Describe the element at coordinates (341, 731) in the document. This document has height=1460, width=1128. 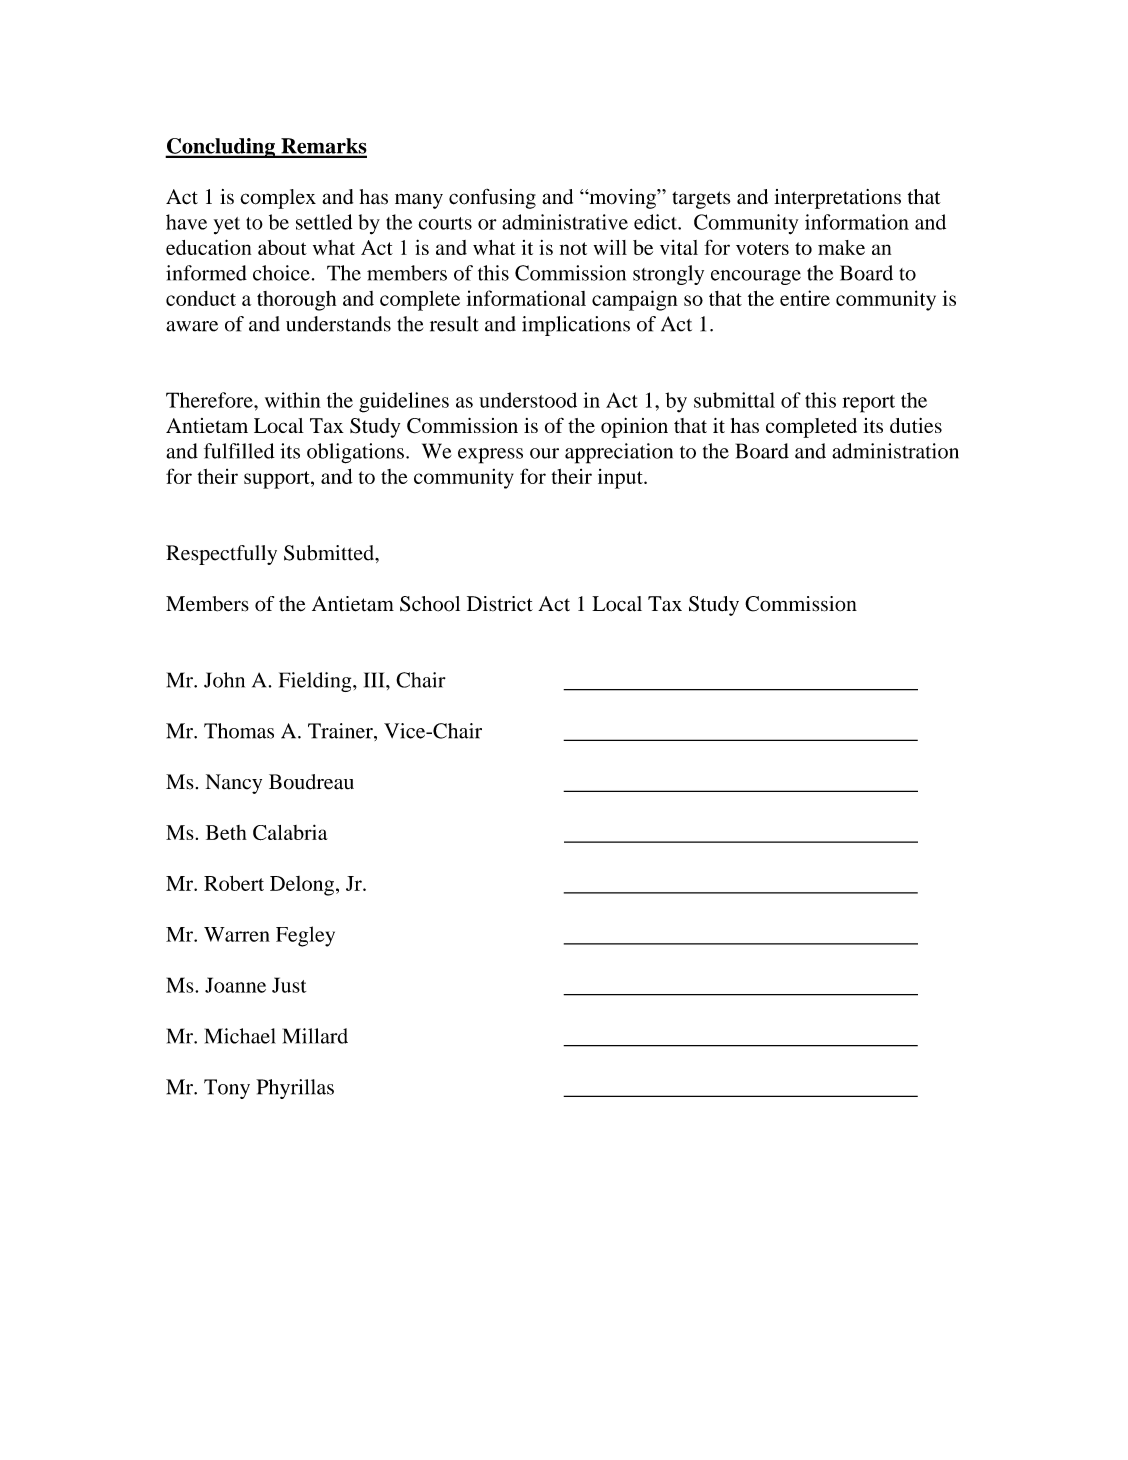
I see `Trainer` at that location.
